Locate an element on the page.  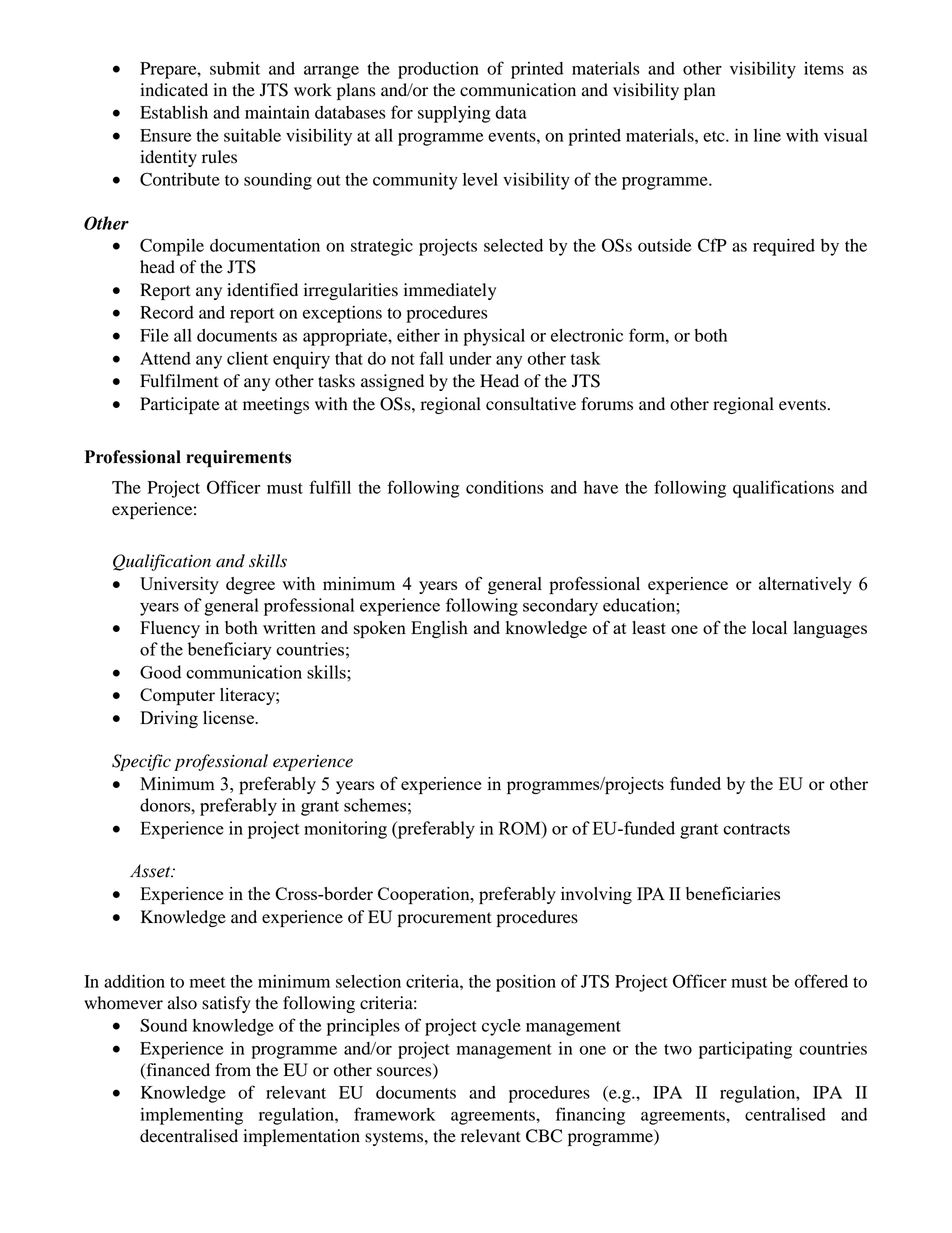
Asset is located at coordinates (151, 871).
